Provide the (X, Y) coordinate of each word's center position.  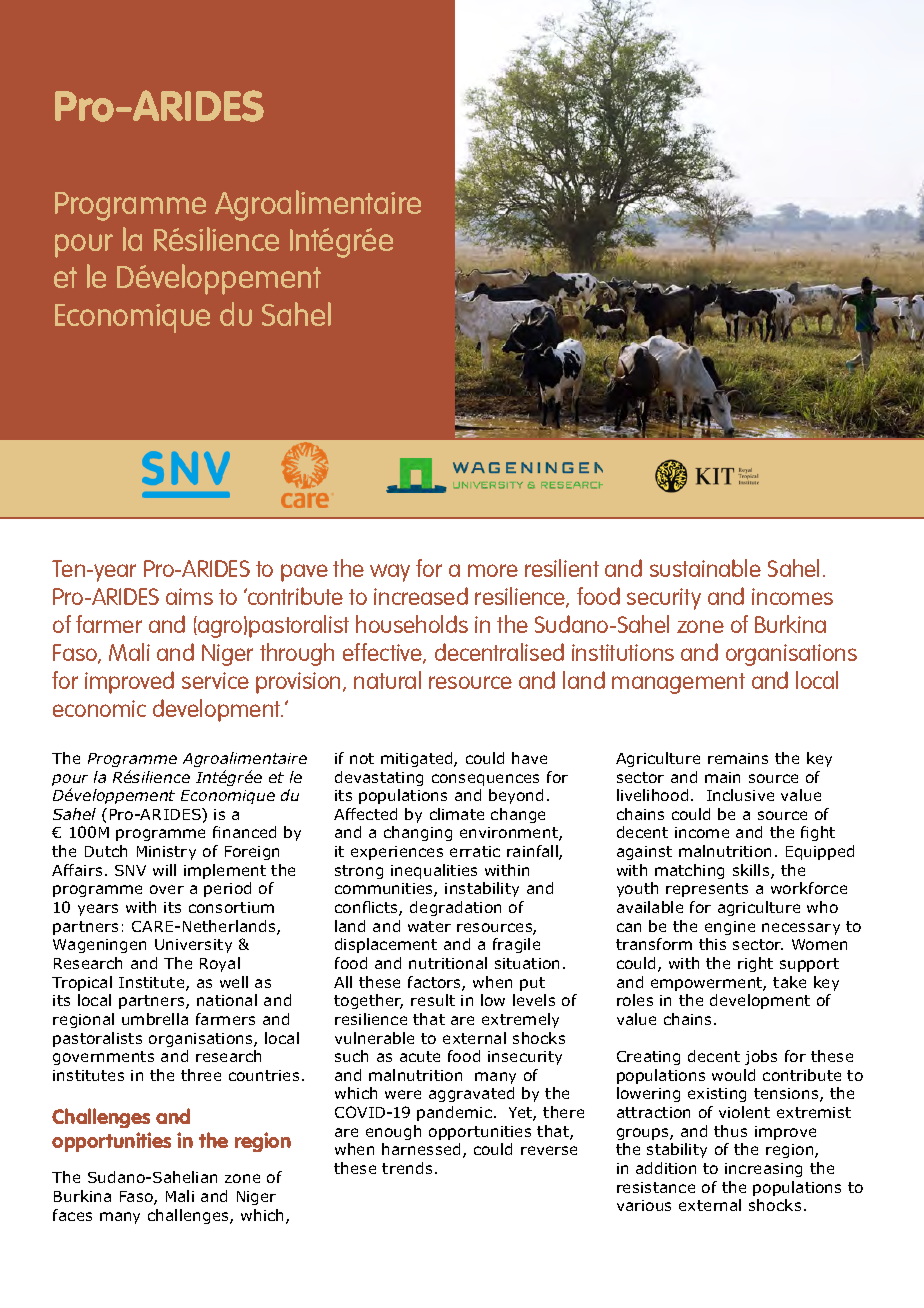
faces (72, 1215)
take (789, 982)
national (227, 1000)
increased (421, 596)
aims (189, 596)
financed (244, 832)
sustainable (705, 568)
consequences (485, 780)
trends (407, 1168)
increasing (763, 1170)
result (433, 1000)
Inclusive (740, 795)
